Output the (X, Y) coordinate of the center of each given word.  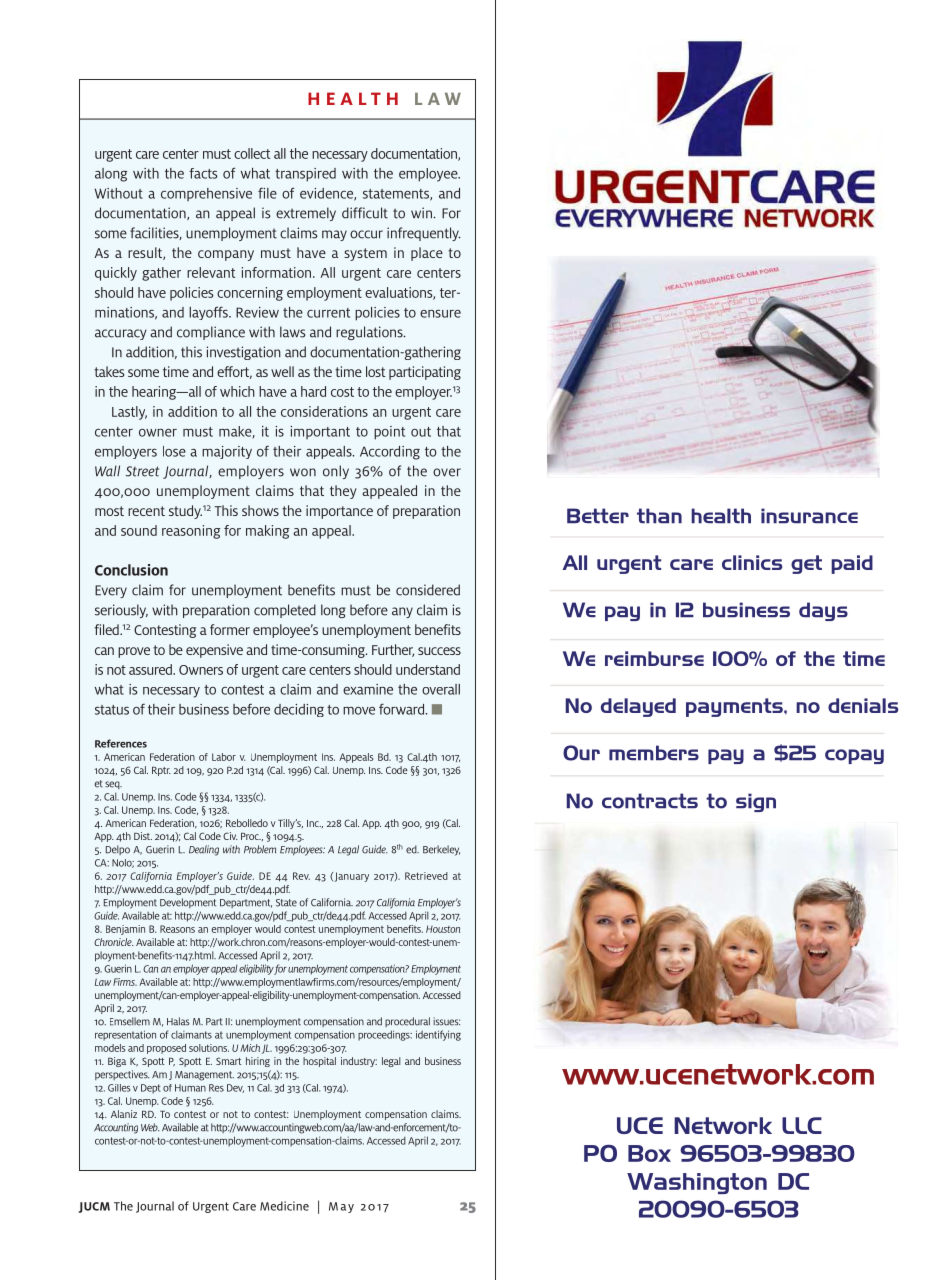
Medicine (284, 1206)
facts (203, 173)
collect (252, 153)
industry (359, 1062)
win (422, 213)
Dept (151, 1089)
